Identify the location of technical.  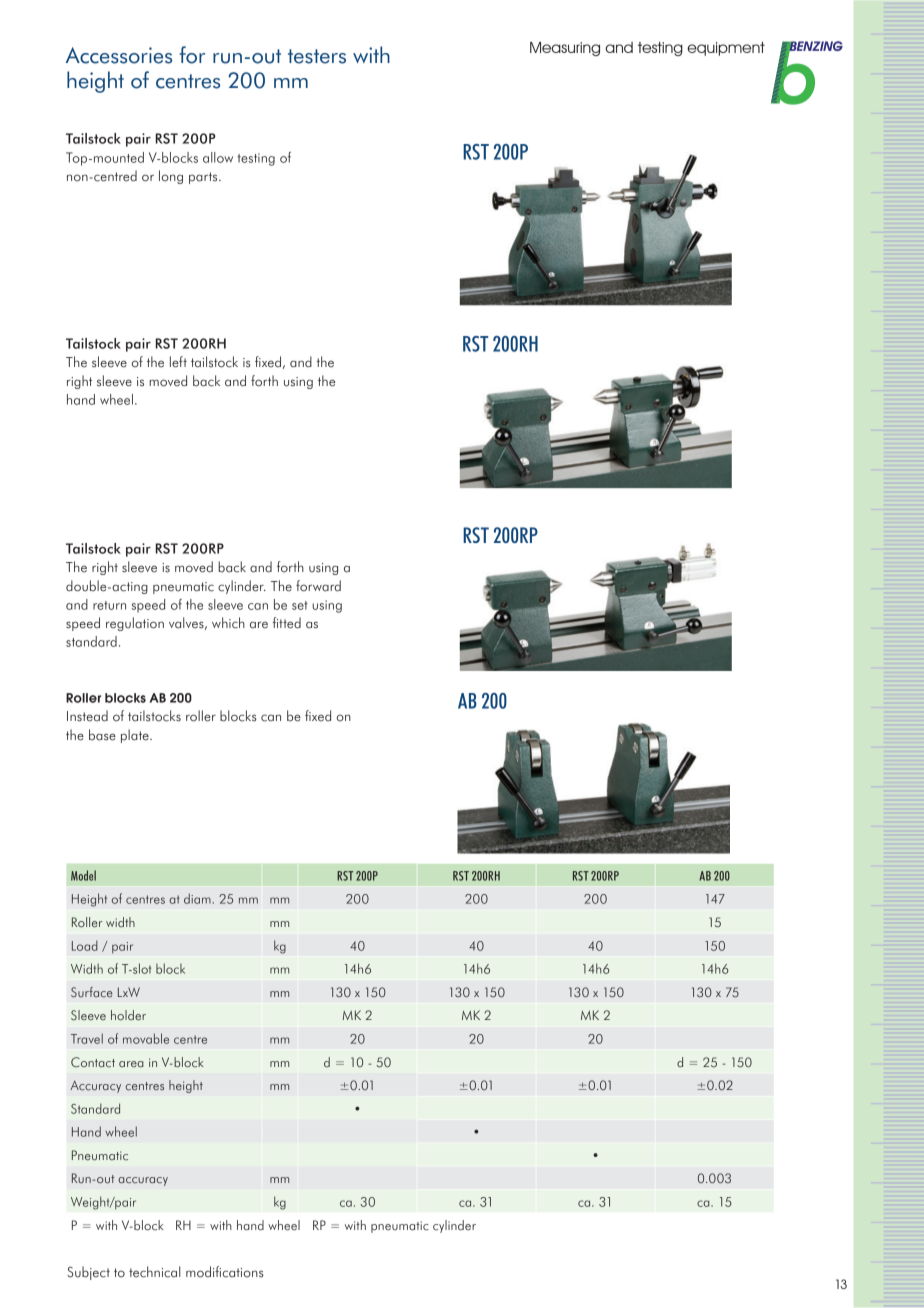
(155, 1272).
